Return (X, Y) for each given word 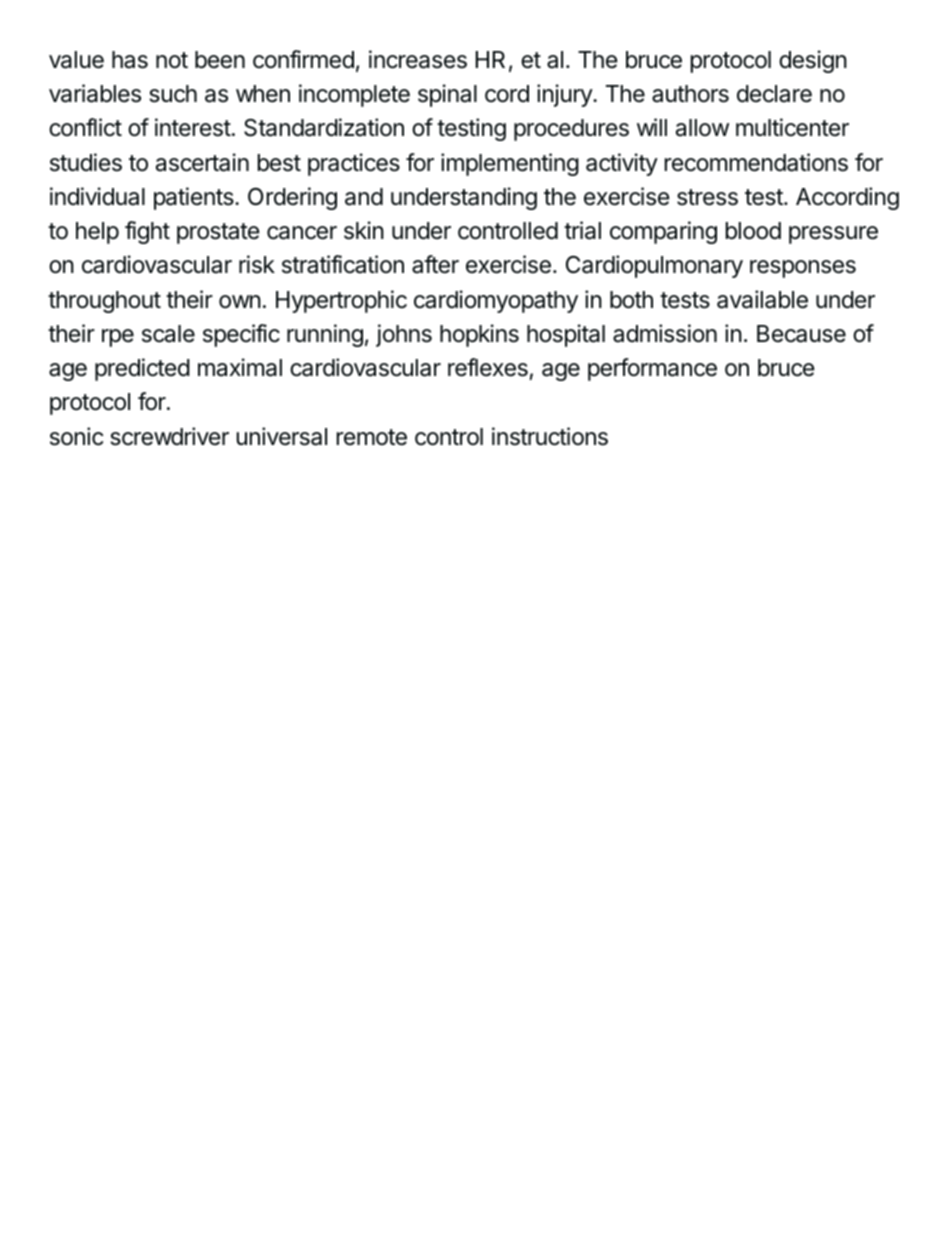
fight (147, 232)
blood (753, 231)
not (172, 60)
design (813, 61)
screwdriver (169, 436)
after (435, 264)
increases (418, 59)
